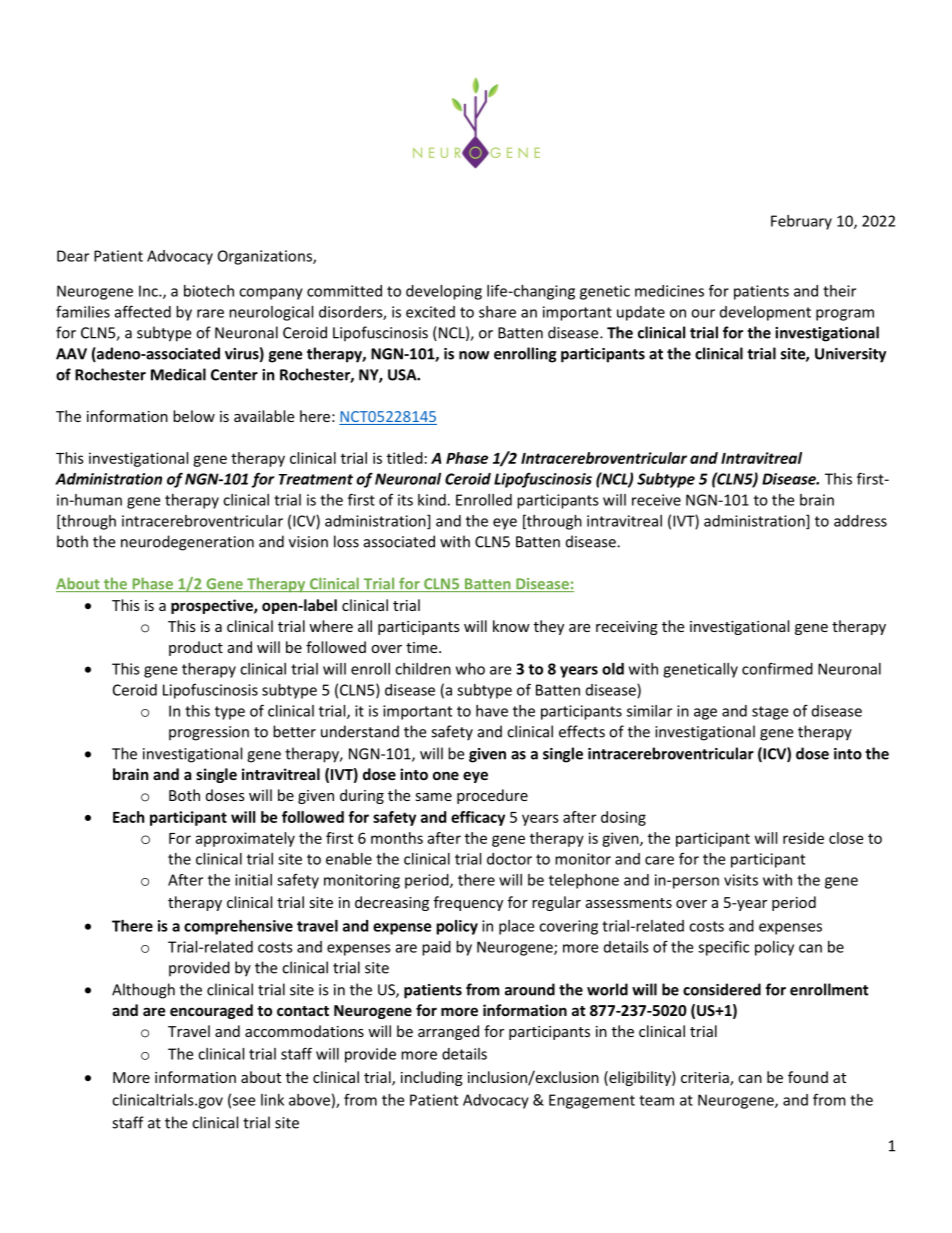 This screenshot has height=1233, width=952. I want to click on biotech, so click(209, 291).
